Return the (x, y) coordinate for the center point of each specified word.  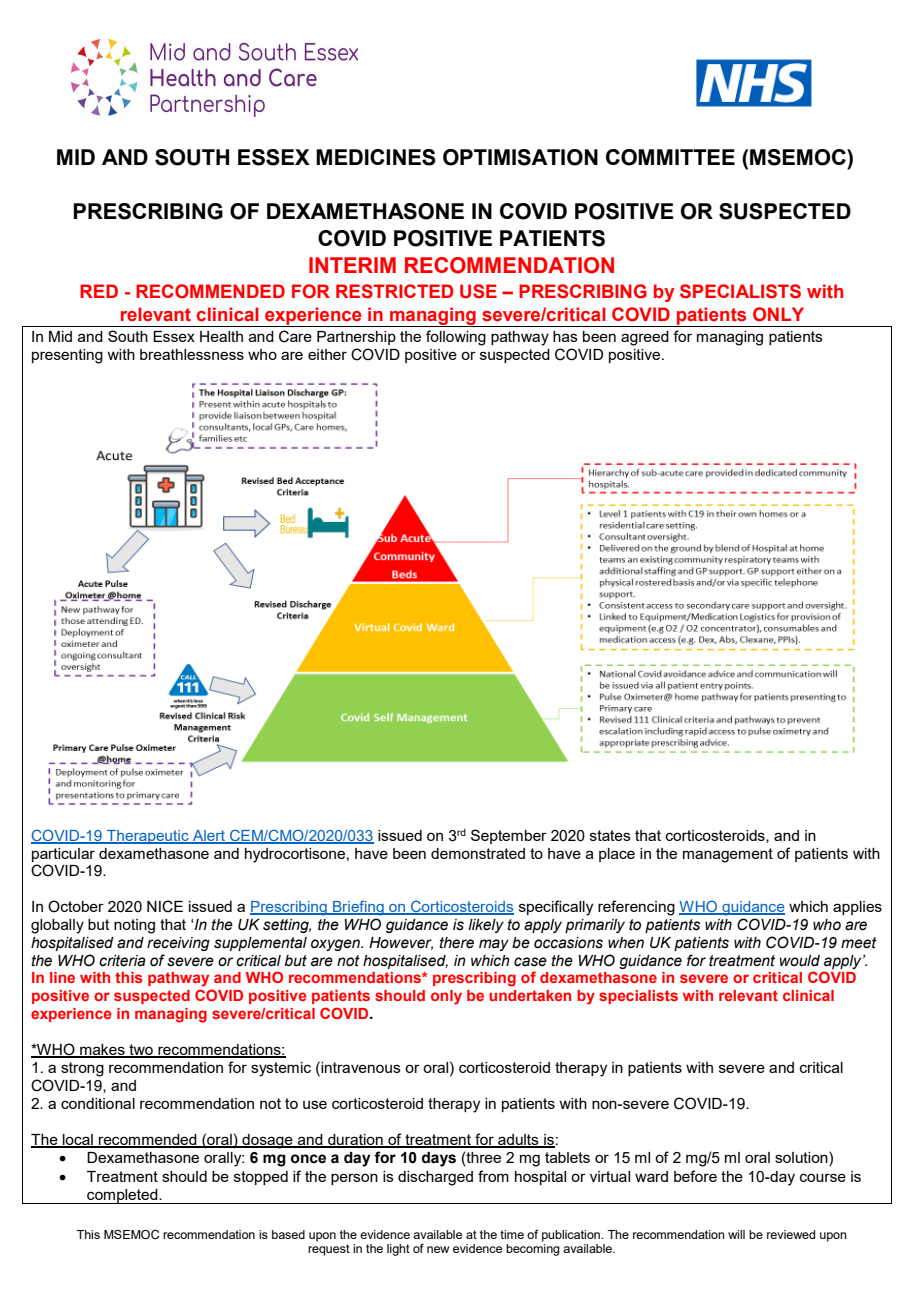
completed (122, 1196)
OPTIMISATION (520, 157)
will (736, 1234)
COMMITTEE (670, 157)
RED (99, 291)
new (438, 1249)
